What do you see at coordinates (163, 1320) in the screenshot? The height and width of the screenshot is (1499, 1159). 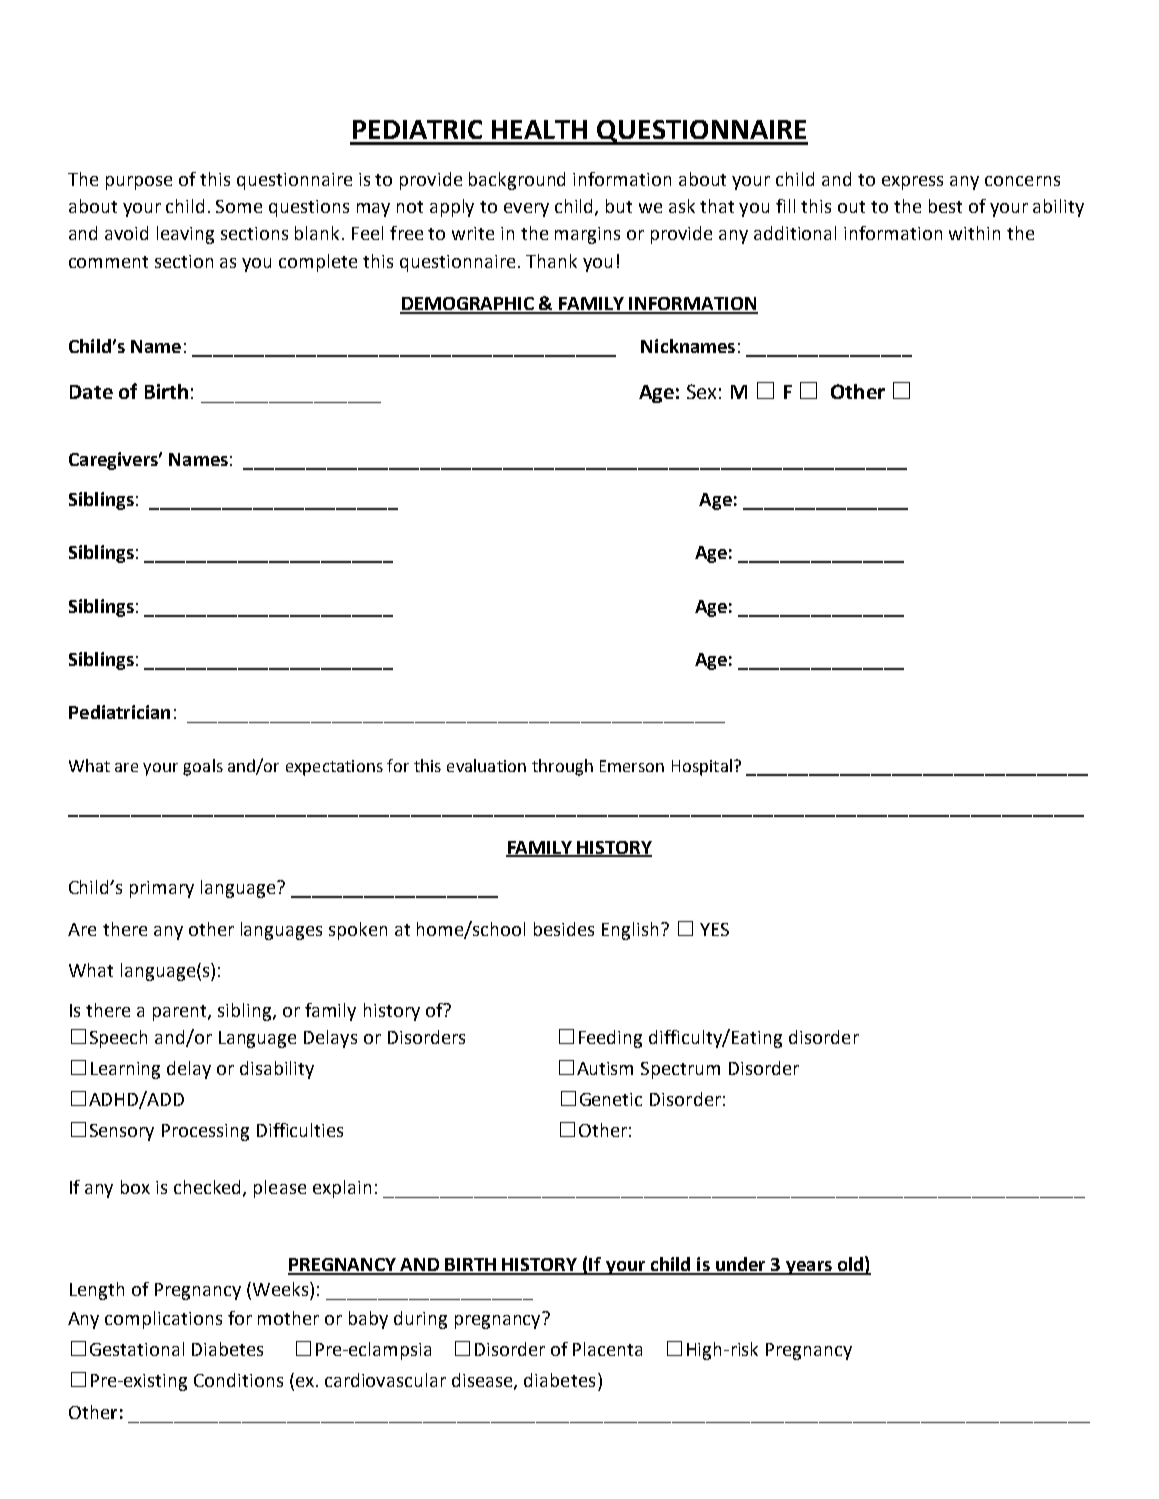 I see `complications` at bounding box center [163, 1320].
